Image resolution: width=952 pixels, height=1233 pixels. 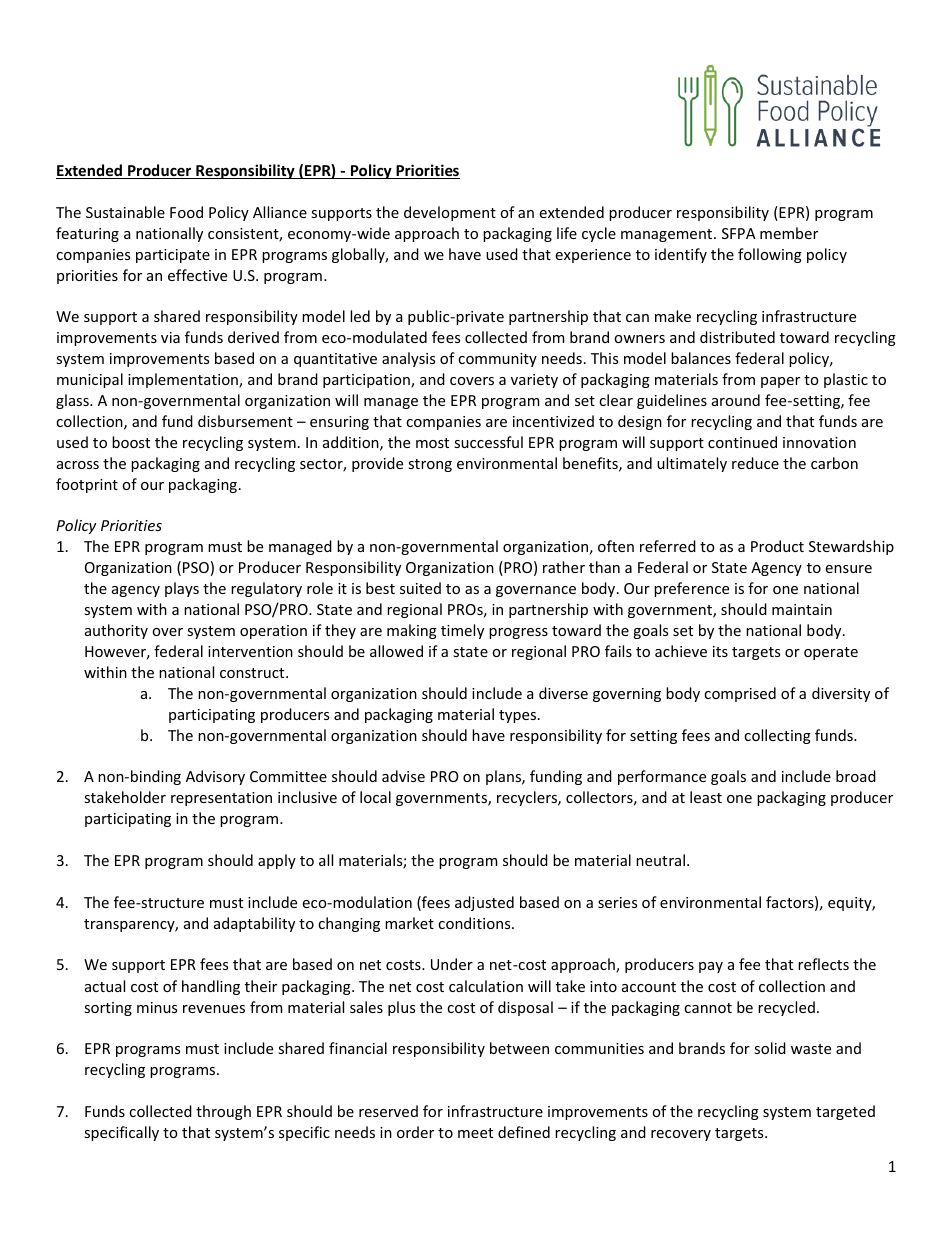 I want to click on Product, so click(x=777, y=546).
